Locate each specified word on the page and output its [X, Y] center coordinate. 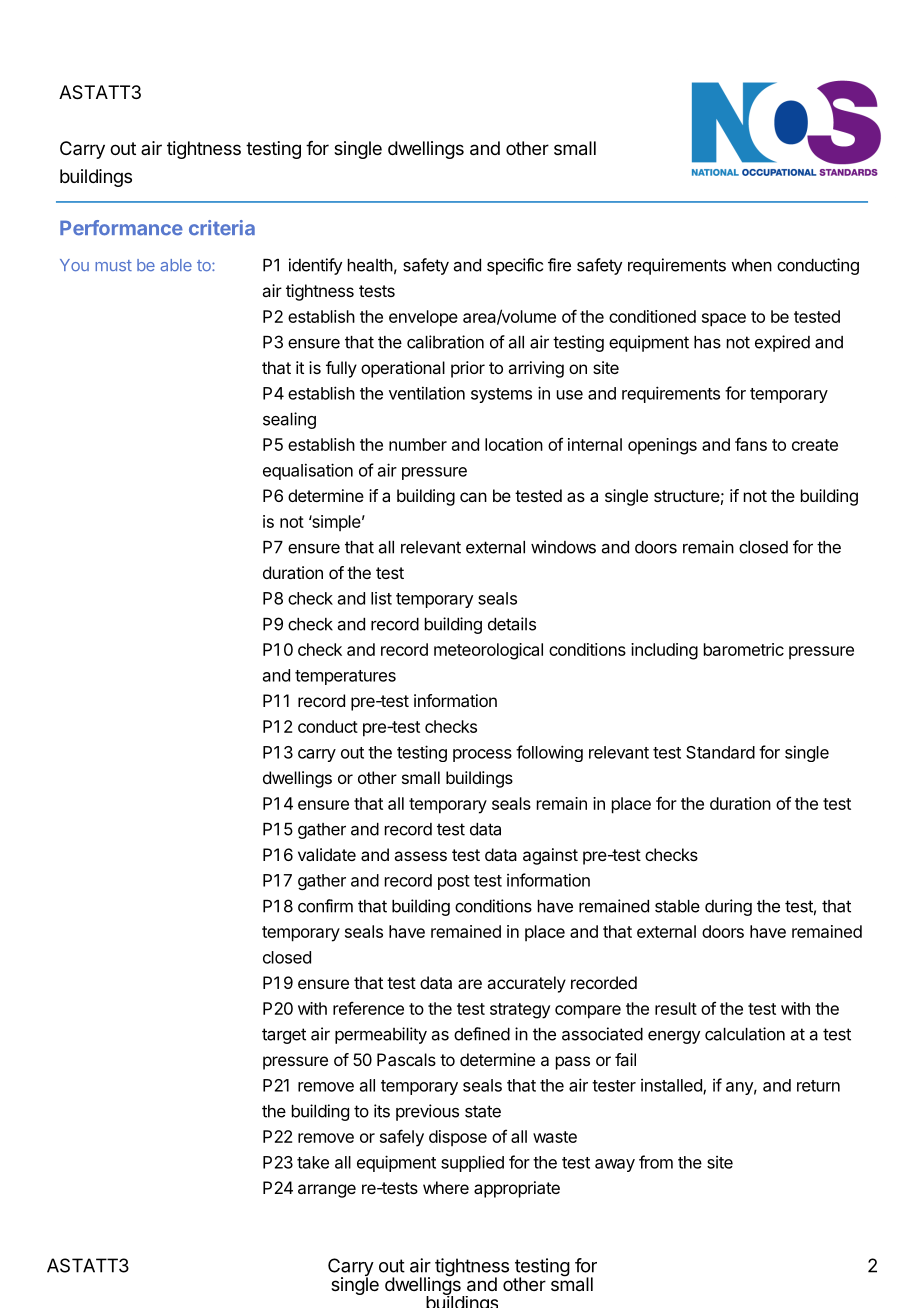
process [482, 755]
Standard [720, 752]
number [418, 444]
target [284, 1036]
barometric [744, 649]
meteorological [488, 651]
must [113, 266]
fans [751, 444]
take [313, 1162]
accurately [526, 984]
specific [515, 266]
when [751, 265]
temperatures [345, 677]
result [676, 1008]
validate [327, 854]
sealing [289, 420]
